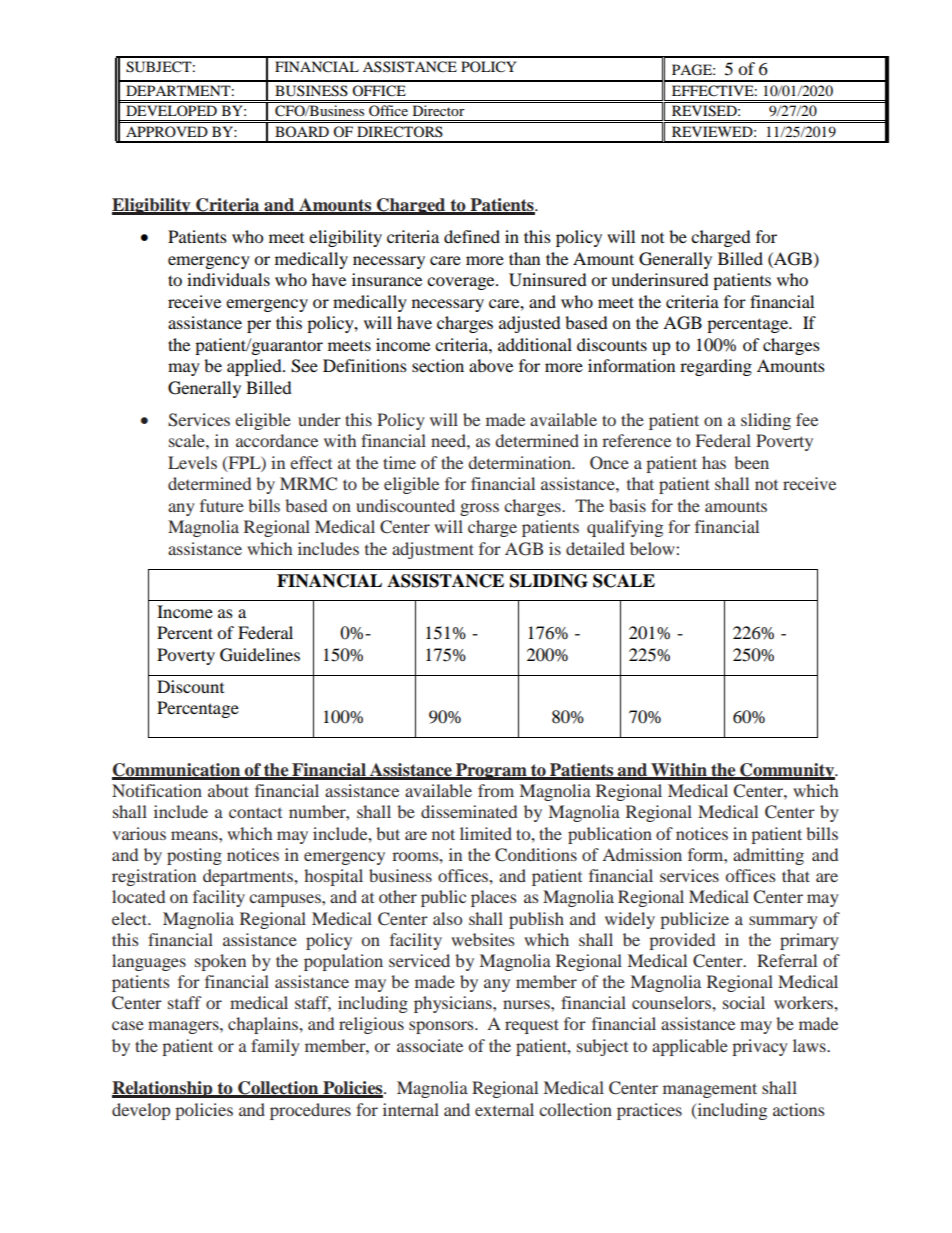  I want to click on summary, so click(783, 922).
